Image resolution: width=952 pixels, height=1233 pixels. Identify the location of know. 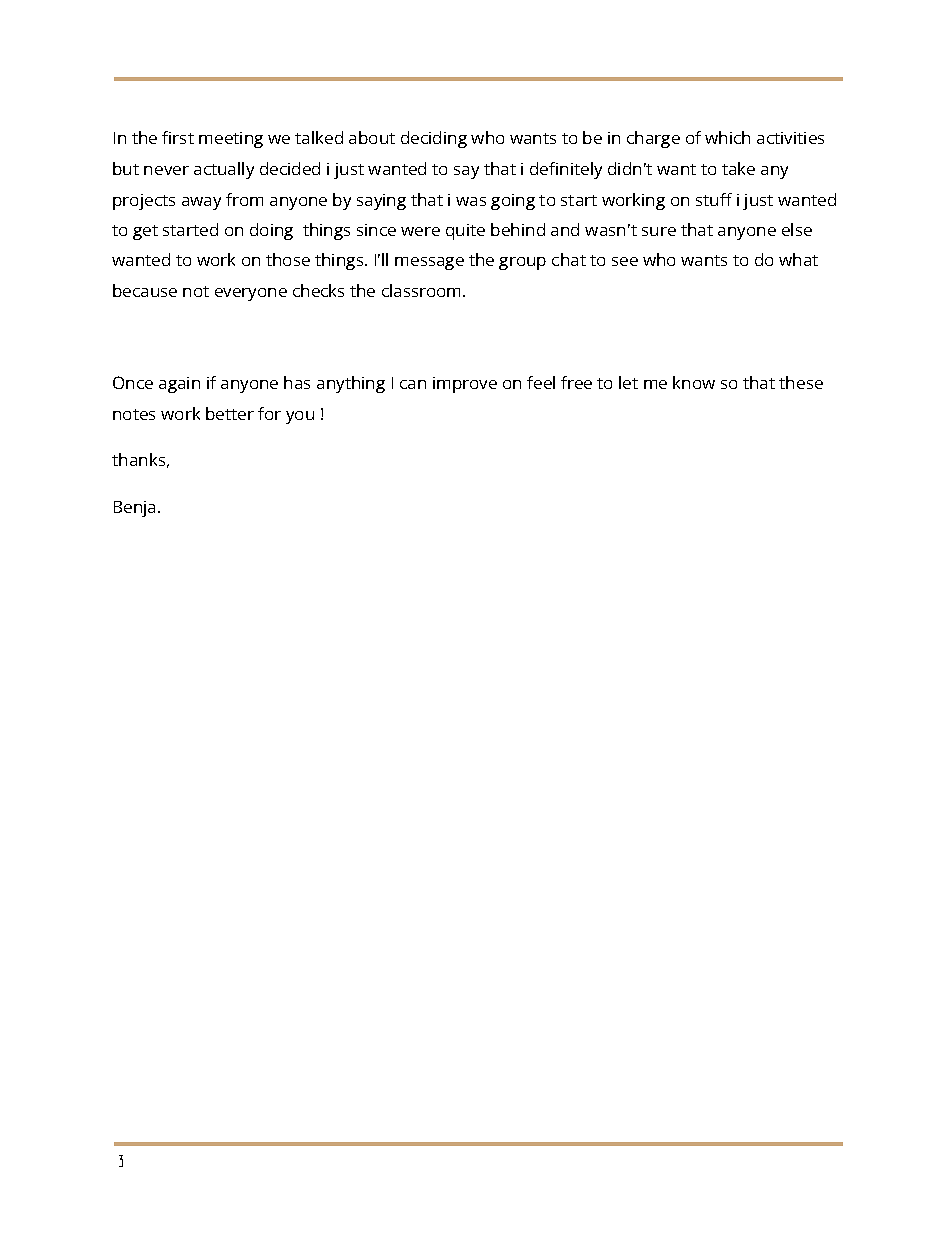
(694, 382).
